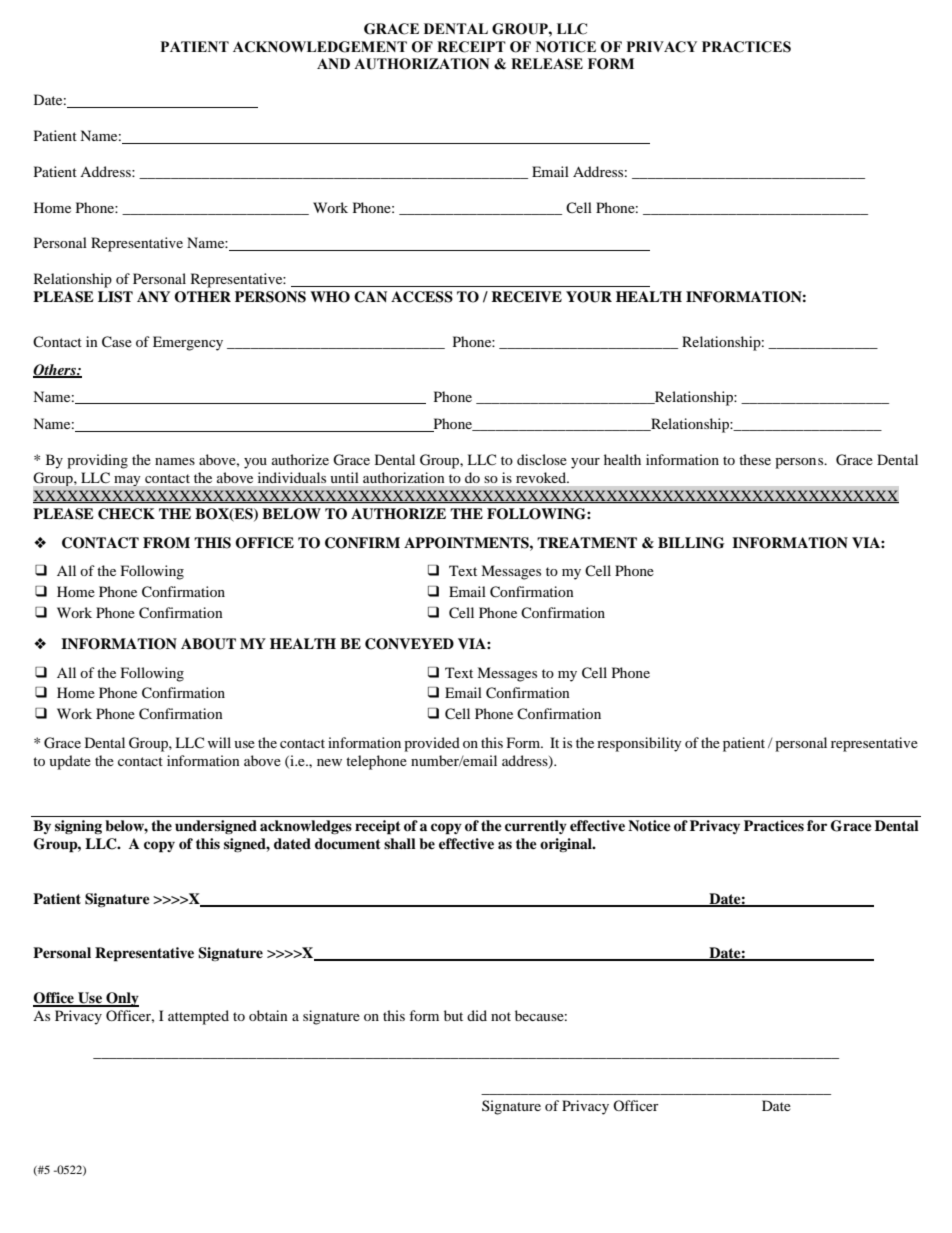 This document has height=1233, width=952. I want to click on RELEASE, so click(547, 64).
